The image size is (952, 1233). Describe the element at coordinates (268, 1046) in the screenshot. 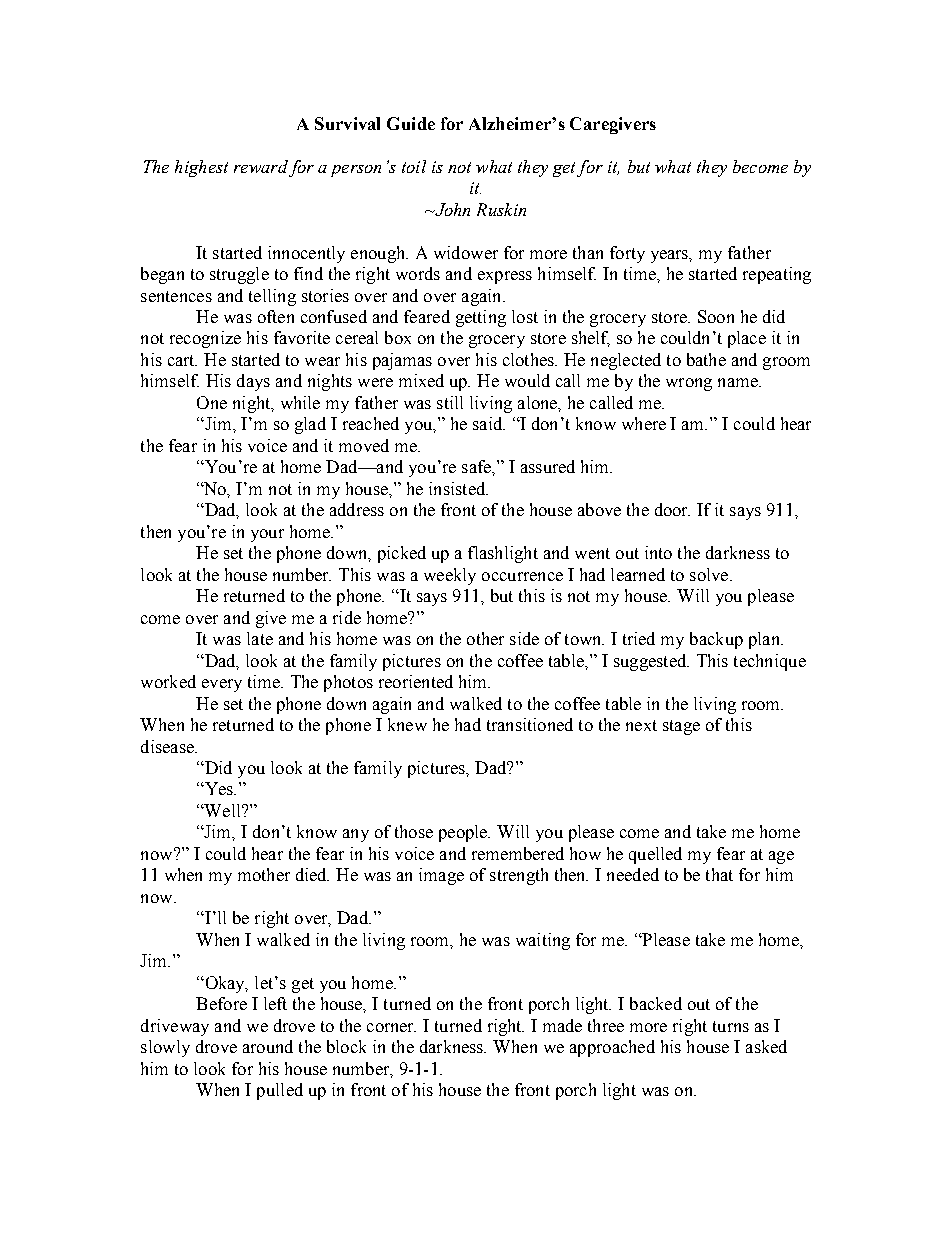

I see `around` at that location.
